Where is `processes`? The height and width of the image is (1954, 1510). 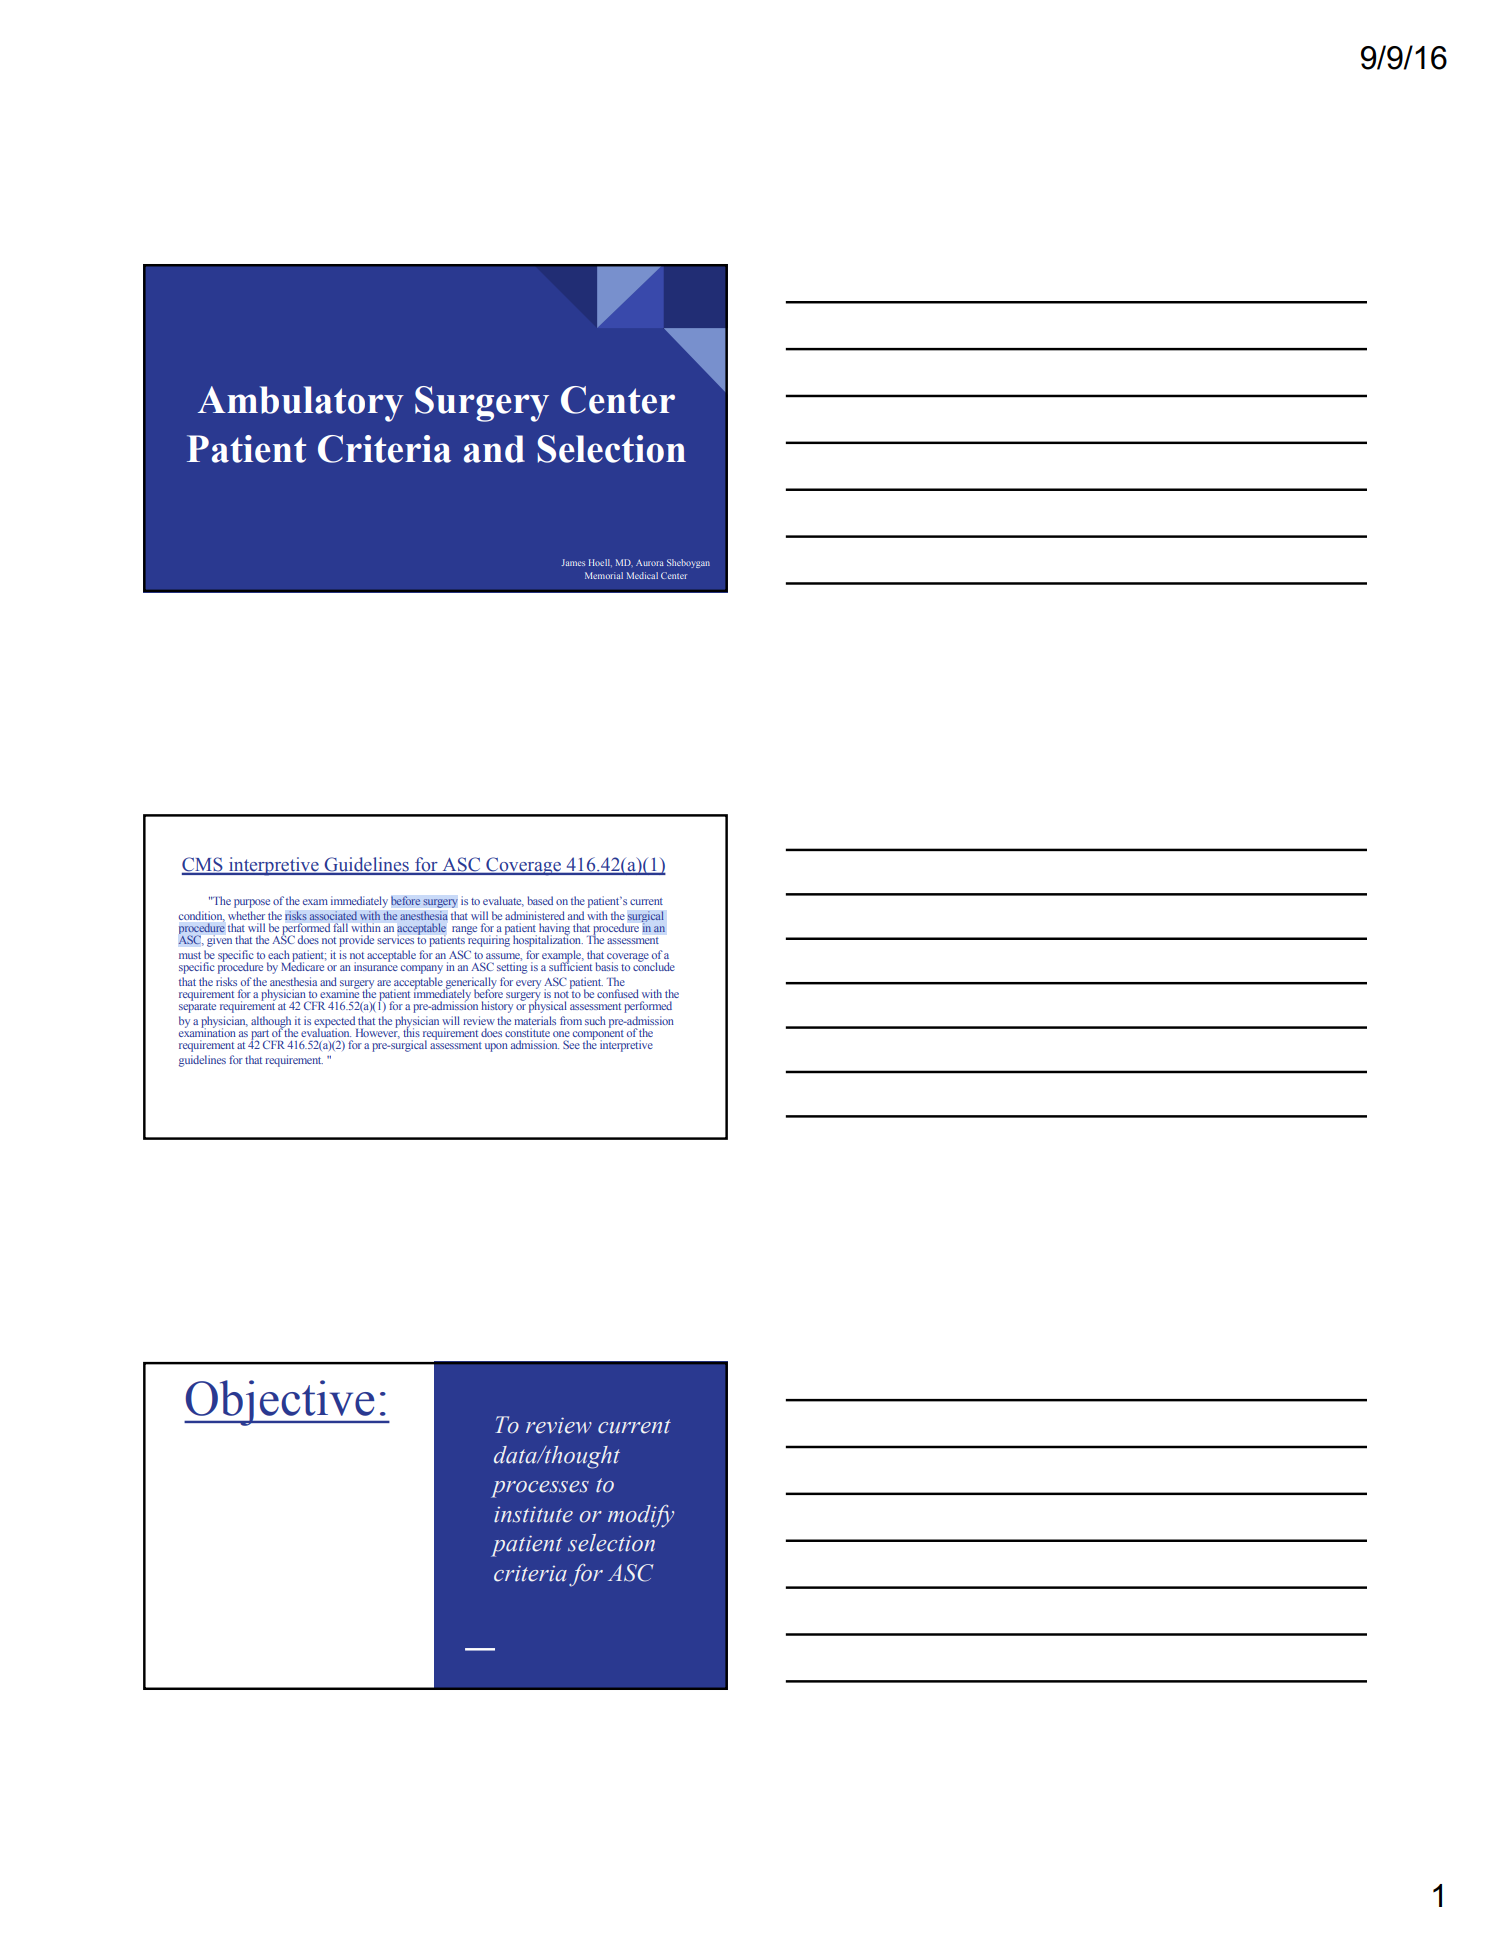 processes is located at coordinates (540, 1489).
